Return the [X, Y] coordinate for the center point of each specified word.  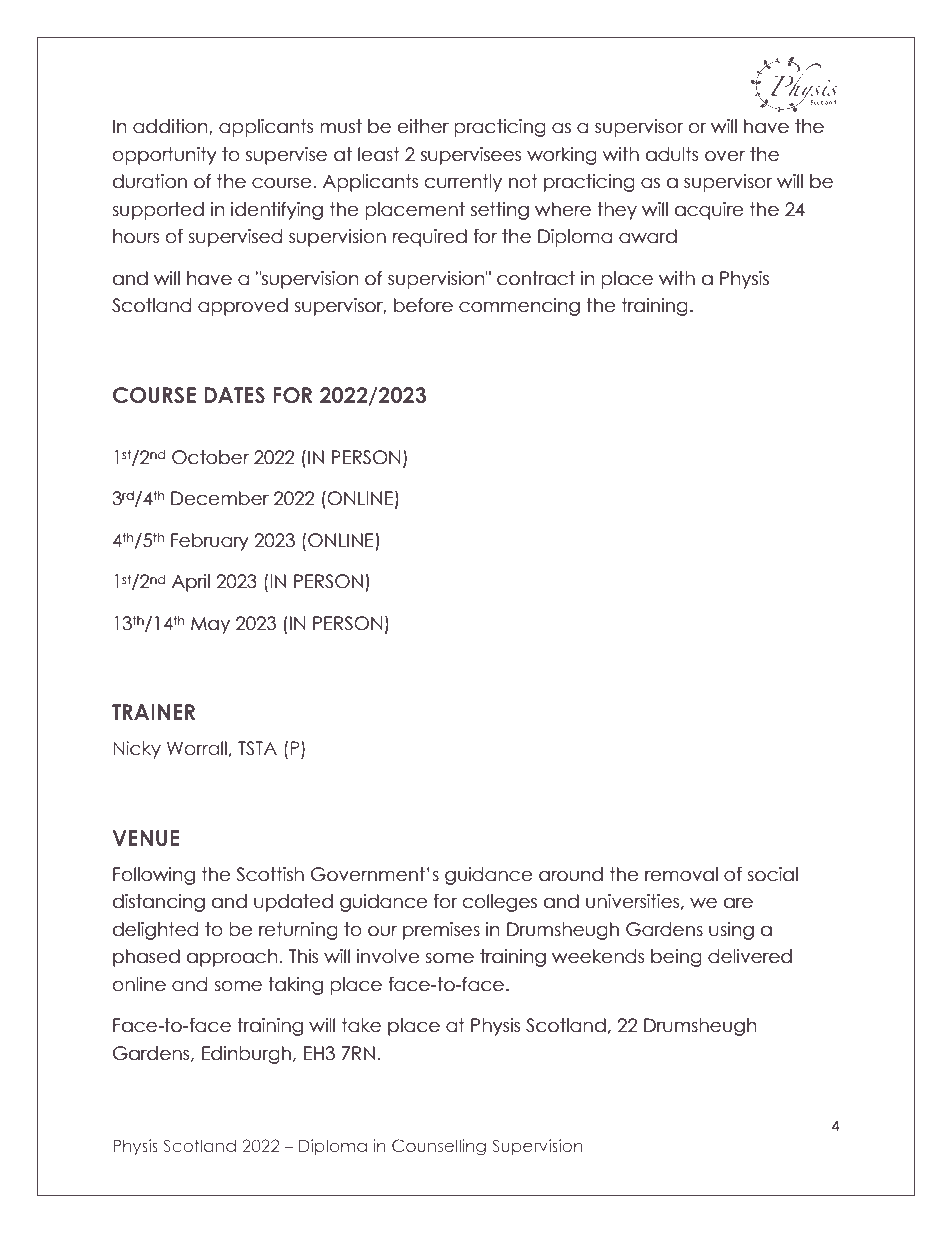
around [571, 874]
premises [441, 931]
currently [463, 183]
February [210, 542]
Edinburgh [246, 1055]
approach [232, 958]
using [731, 931]
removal [681, 874]
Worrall [197, 748]
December [220, 498]
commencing [519, 307]
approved [243, 307]
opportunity [165, 156]
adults [672, 154]
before [423, 305]
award [648, 236]
